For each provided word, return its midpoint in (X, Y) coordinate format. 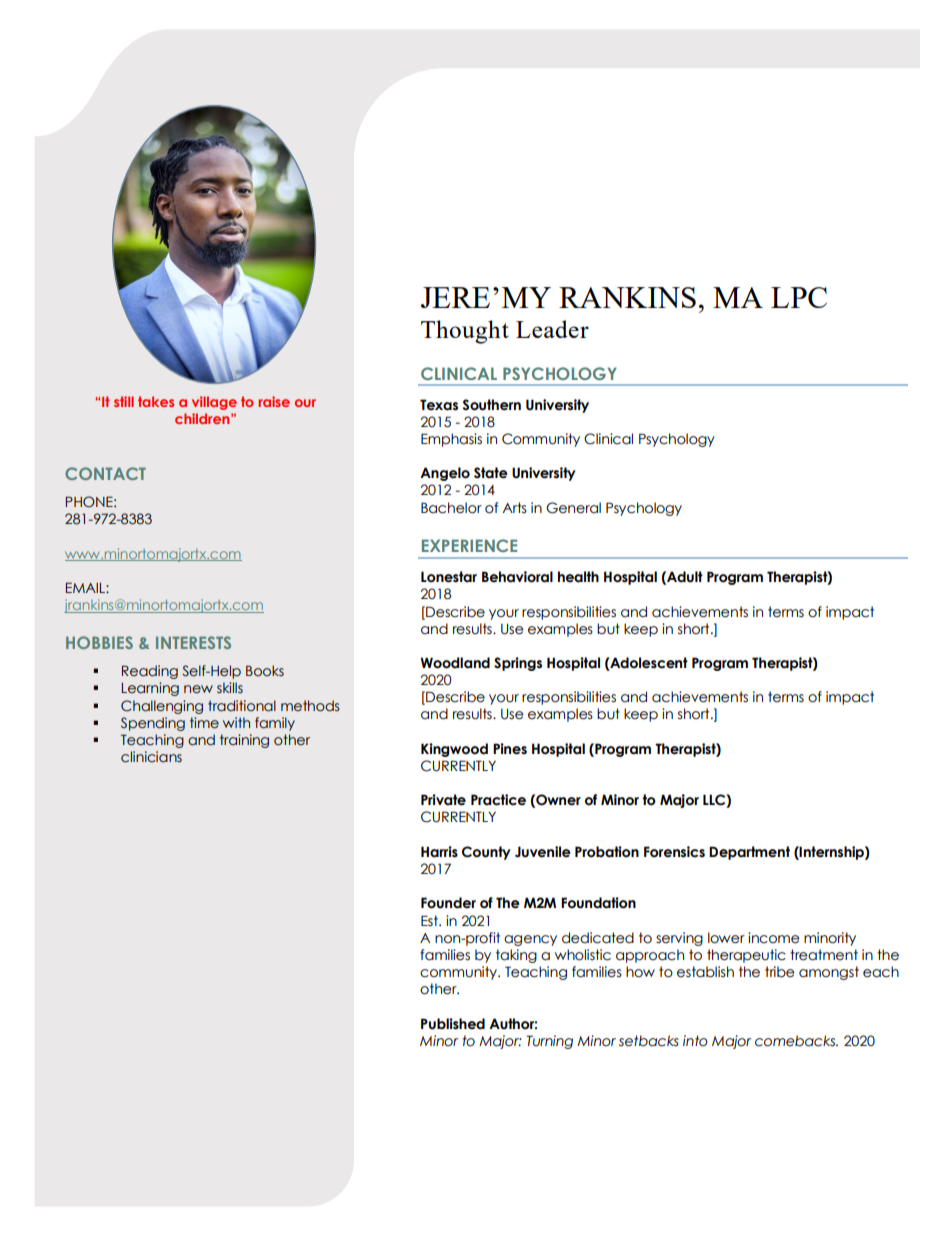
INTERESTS (193, 642)
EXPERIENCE (469, 545)
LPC (799, 297)
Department (749, 853)
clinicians (151, 757)
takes (156, 401)
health (578, 577)
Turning (549, 1042)
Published (453, 1024)
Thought (465, 332)
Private (443, 800)
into (695, 1041)
